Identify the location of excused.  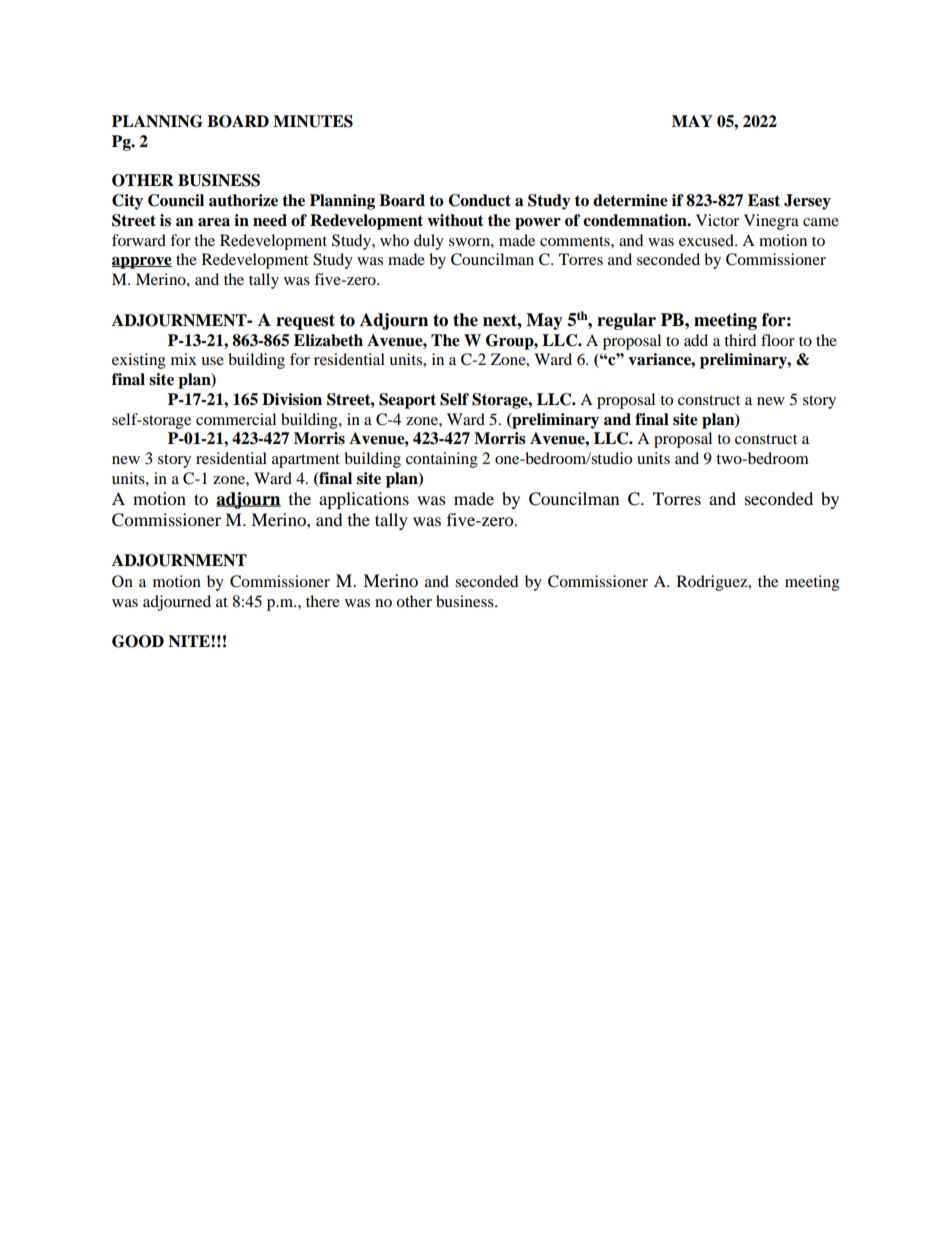
(707, 240).
